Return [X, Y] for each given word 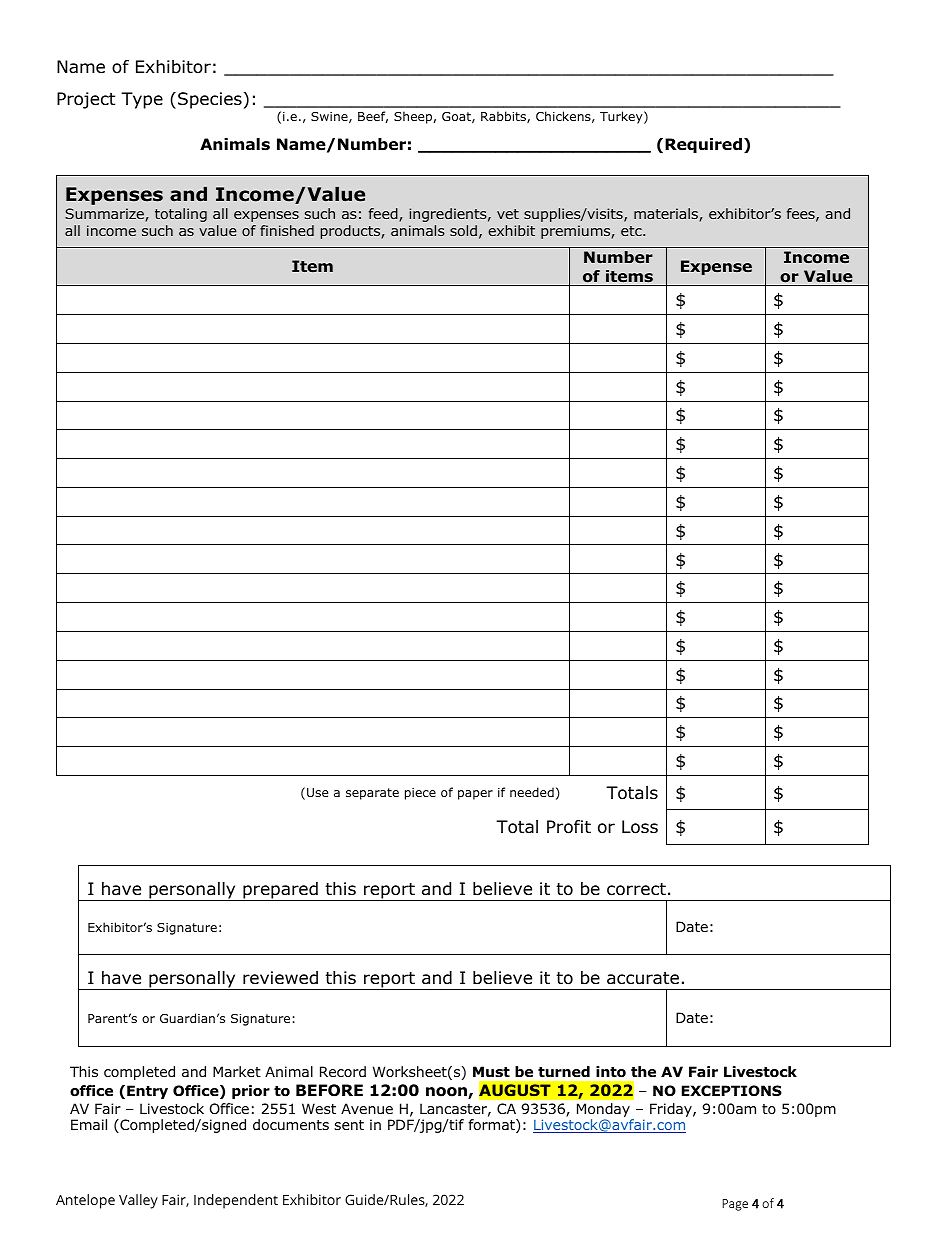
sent [349, 1125]
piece [420, 794]
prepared [280, 891]
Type [142, 100]
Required [703, 145]
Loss [640, 827]
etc [632, 231]
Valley [138, 1201]
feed [384, 215]
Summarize [105, 215]
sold [463, 230]
